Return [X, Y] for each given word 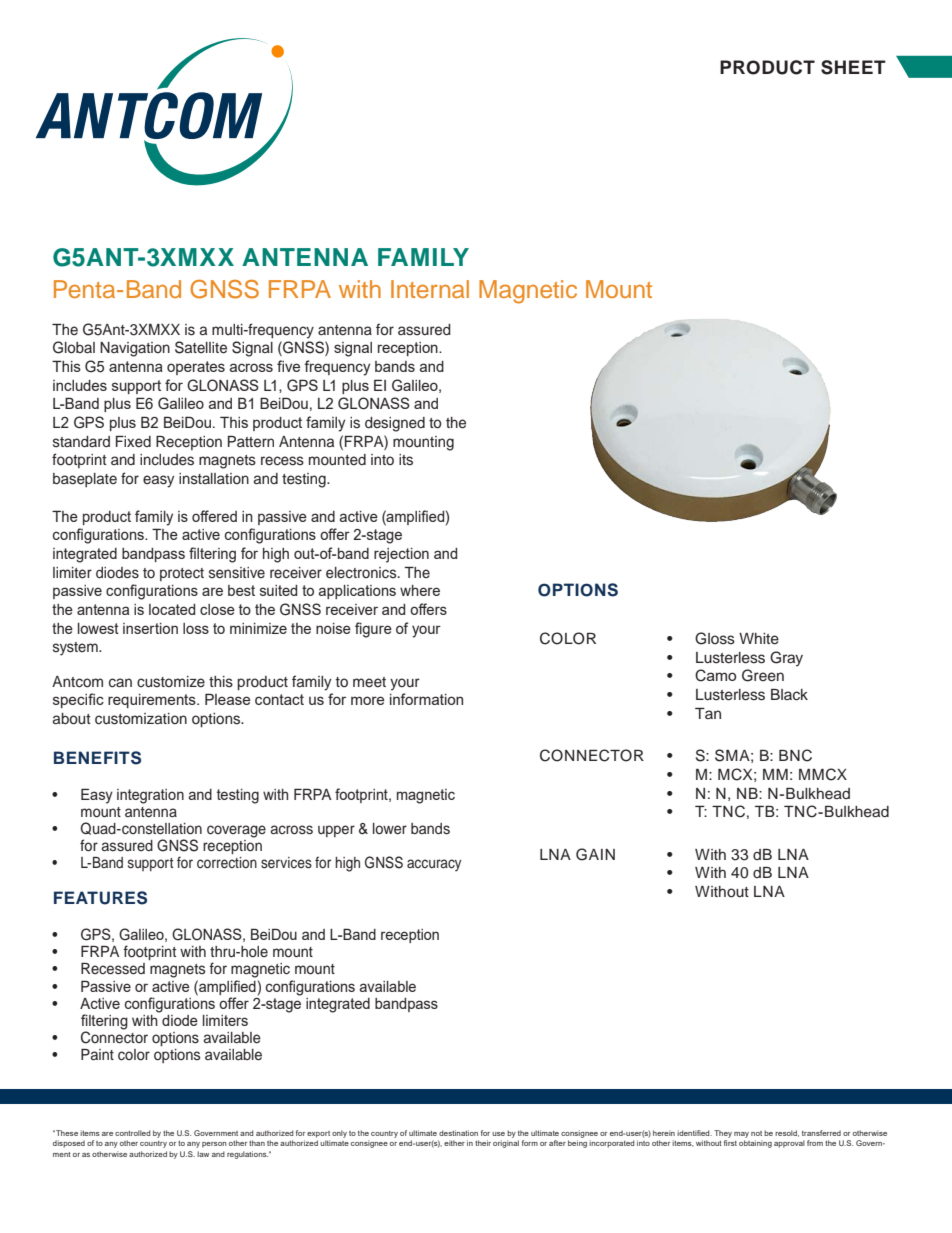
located [172, 609]
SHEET [853, 67]
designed [395, 424]
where [420, 590]
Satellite [201, 347]
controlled [133, 1133]
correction [227, 863]
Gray [786, 659]
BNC [795, 755]
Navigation [135, 349]
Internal [430, 289]
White [759, 639]
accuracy [434, 865]
